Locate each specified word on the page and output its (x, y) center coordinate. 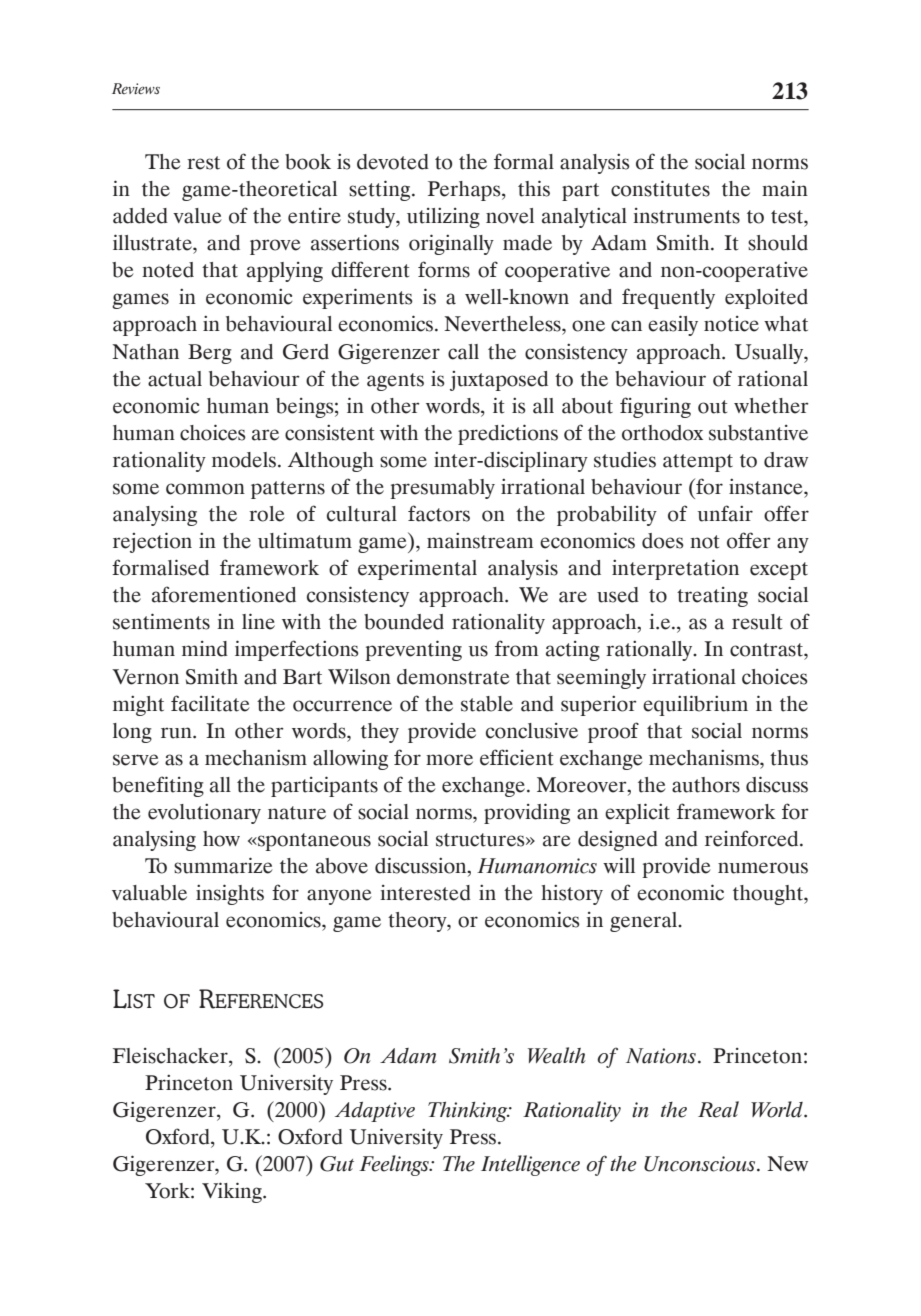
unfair (725, 513)
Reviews (136, 89)
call (463, 352)
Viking (233, 1192)
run (177, 733)
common (205, 489)
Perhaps (465, 191)
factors (439, 513)
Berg (210, 354)
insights (230, 894)
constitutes (660, 188)
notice (731, 324)
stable (487, 704)
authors (706, 785)
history (572, 895)
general (645, 922)
